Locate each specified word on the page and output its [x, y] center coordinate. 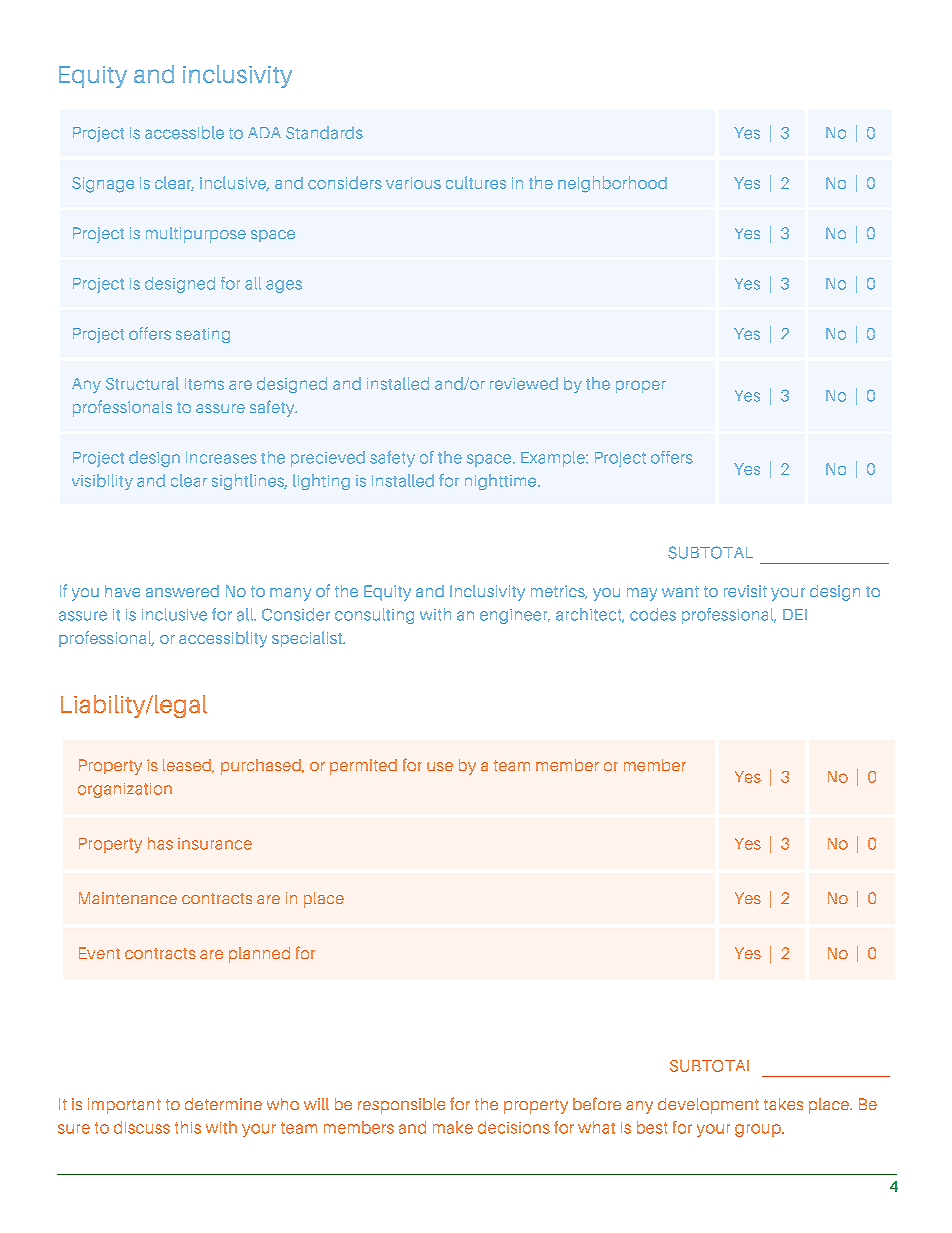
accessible [184, 132]
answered [182, 591]
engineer [515, 616]
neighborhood [612, 184]
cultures [476, 182]
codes [653, 614]
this [188, 1127]
